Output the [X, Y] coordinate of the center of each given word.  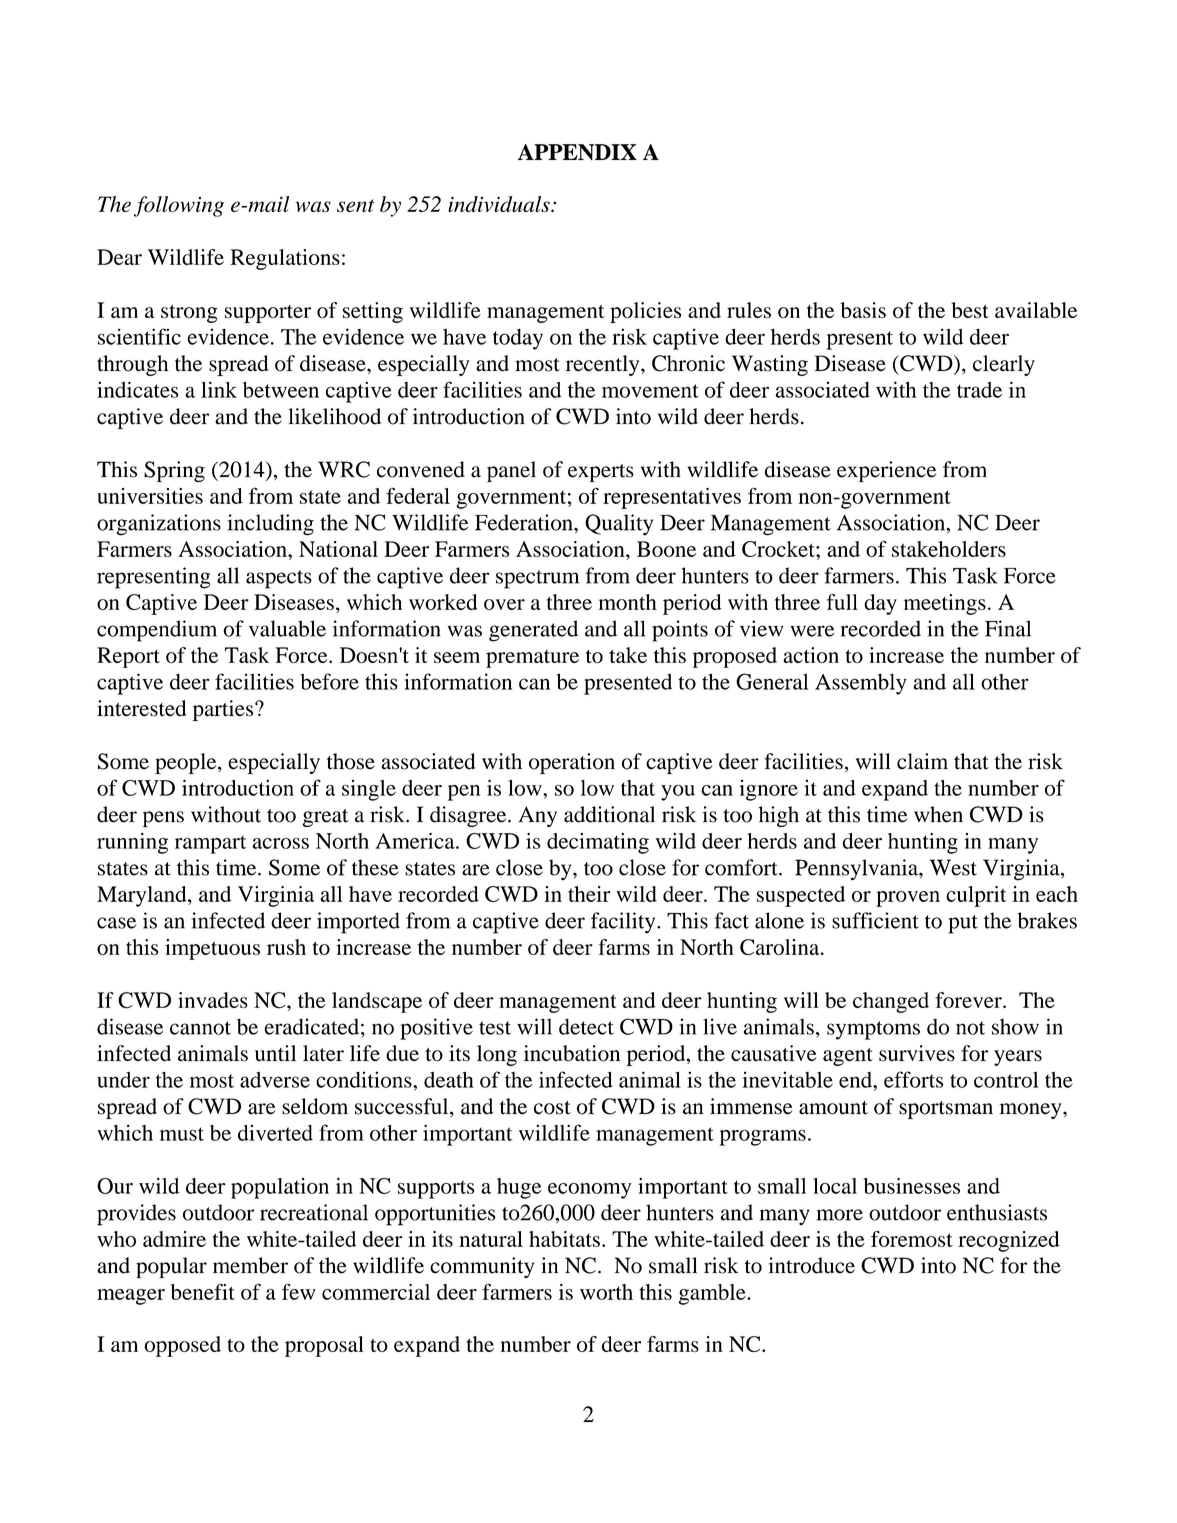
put [963, 924]
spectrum [537, 579]
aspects [279, 579]
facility [624, 923]
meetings [945, 604]
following [179, 206]
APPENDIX [577, 152]
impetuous [212, 949]
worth [606, 1292]
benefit [203, 1291]
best [970, 310]
